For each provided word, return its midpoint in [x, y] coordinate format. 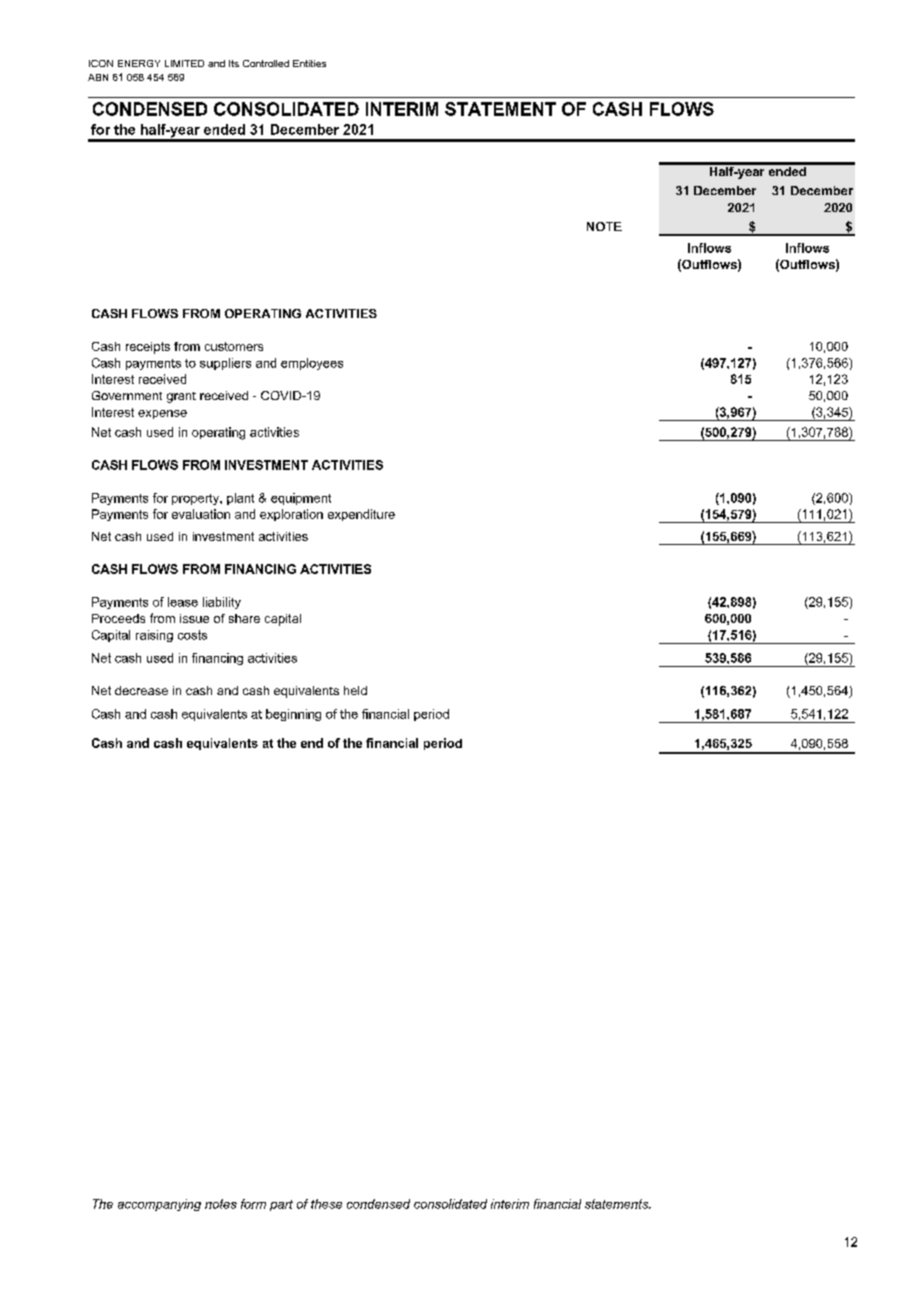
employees [312, 364]
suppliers [225, 364]
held [355, 690]
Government [127, 395]
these [326, 1204]
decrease [141, 690]
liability [222, 603]
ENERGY [139, 63]
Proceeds [118, 618]
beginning [293, 715]
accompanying [159, 1205]
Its [234, 63]
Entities [309, 63]
